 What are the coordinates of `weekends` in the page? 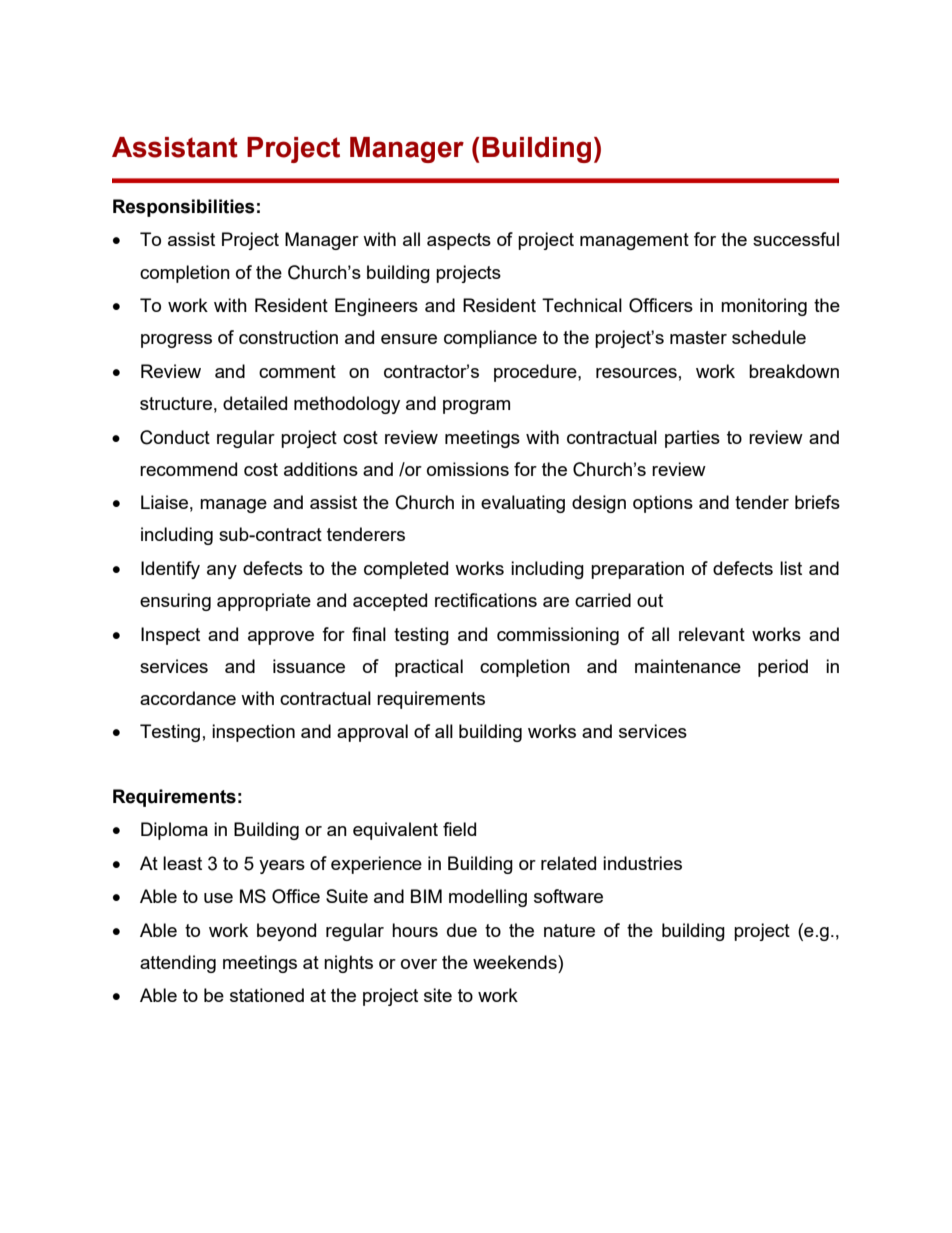 It's located at (516, 962).
